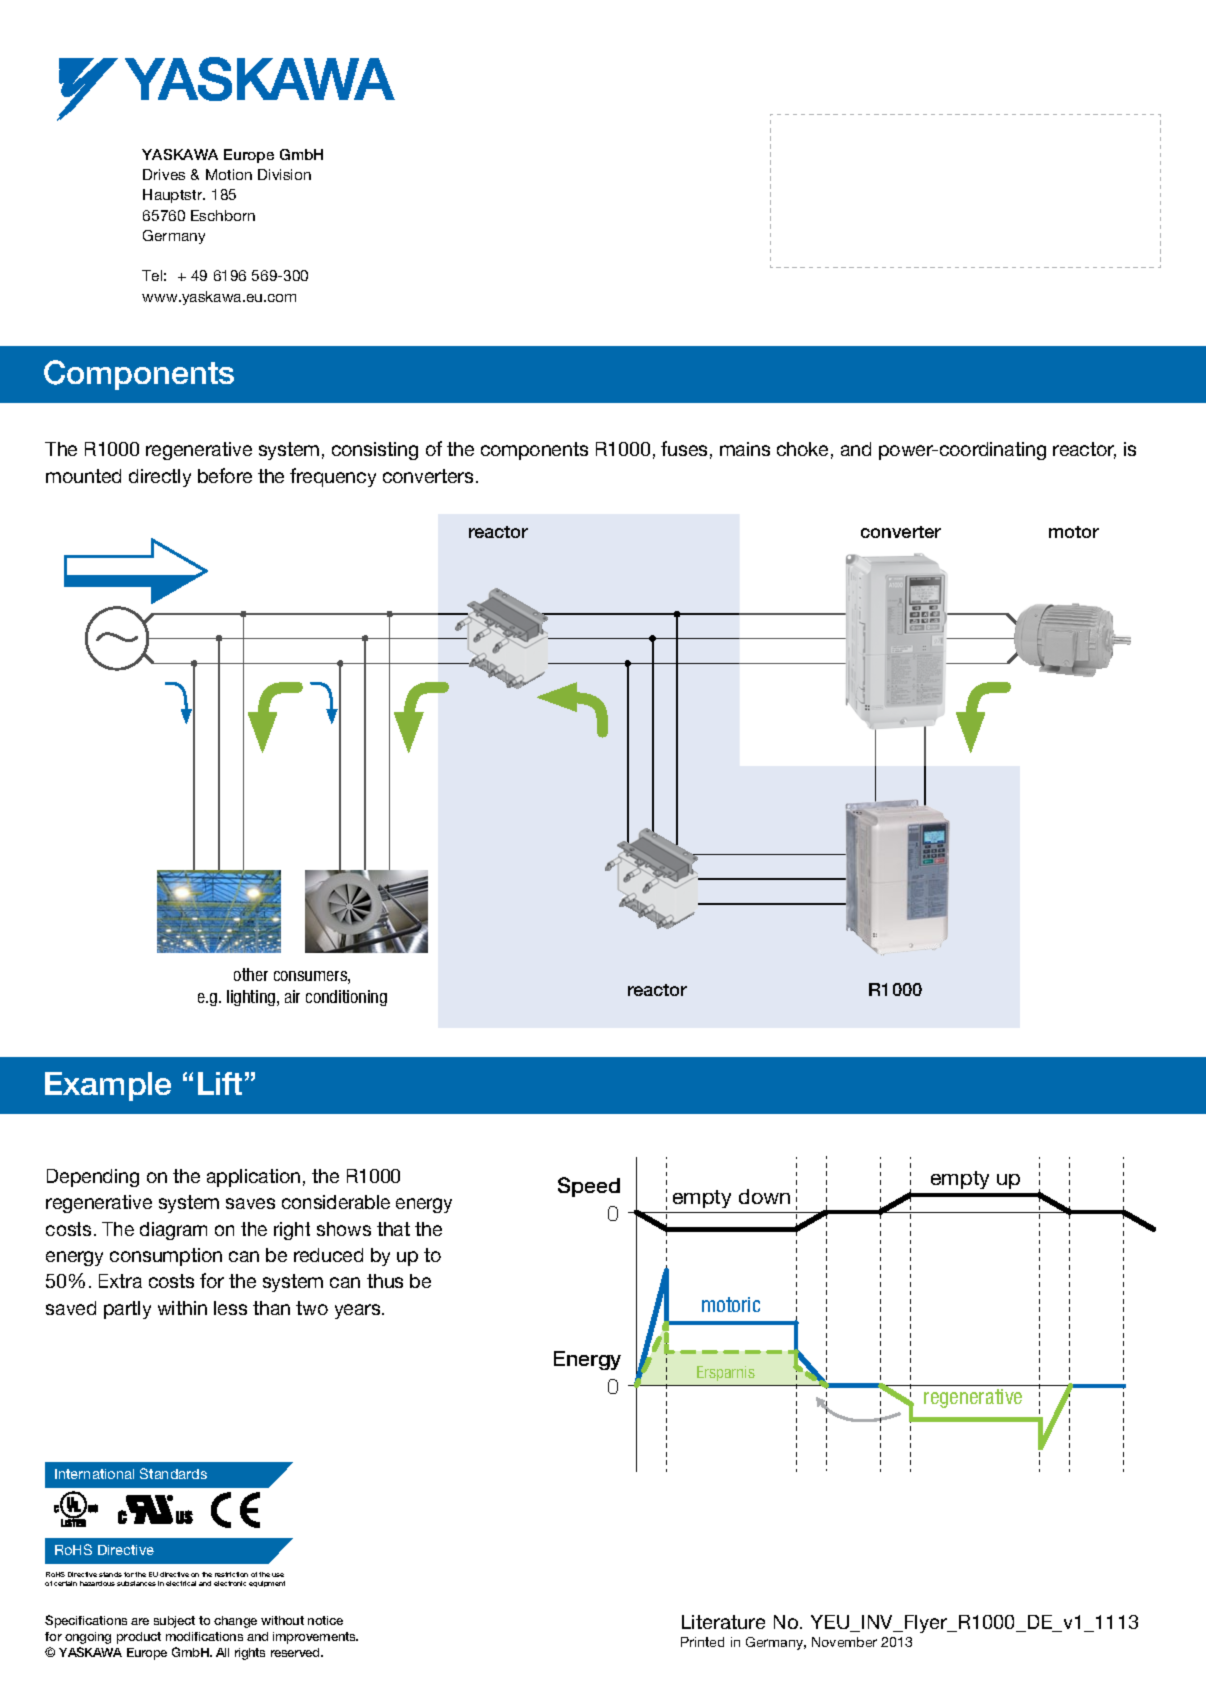  I want to click on Drives, so click(164, 174).
